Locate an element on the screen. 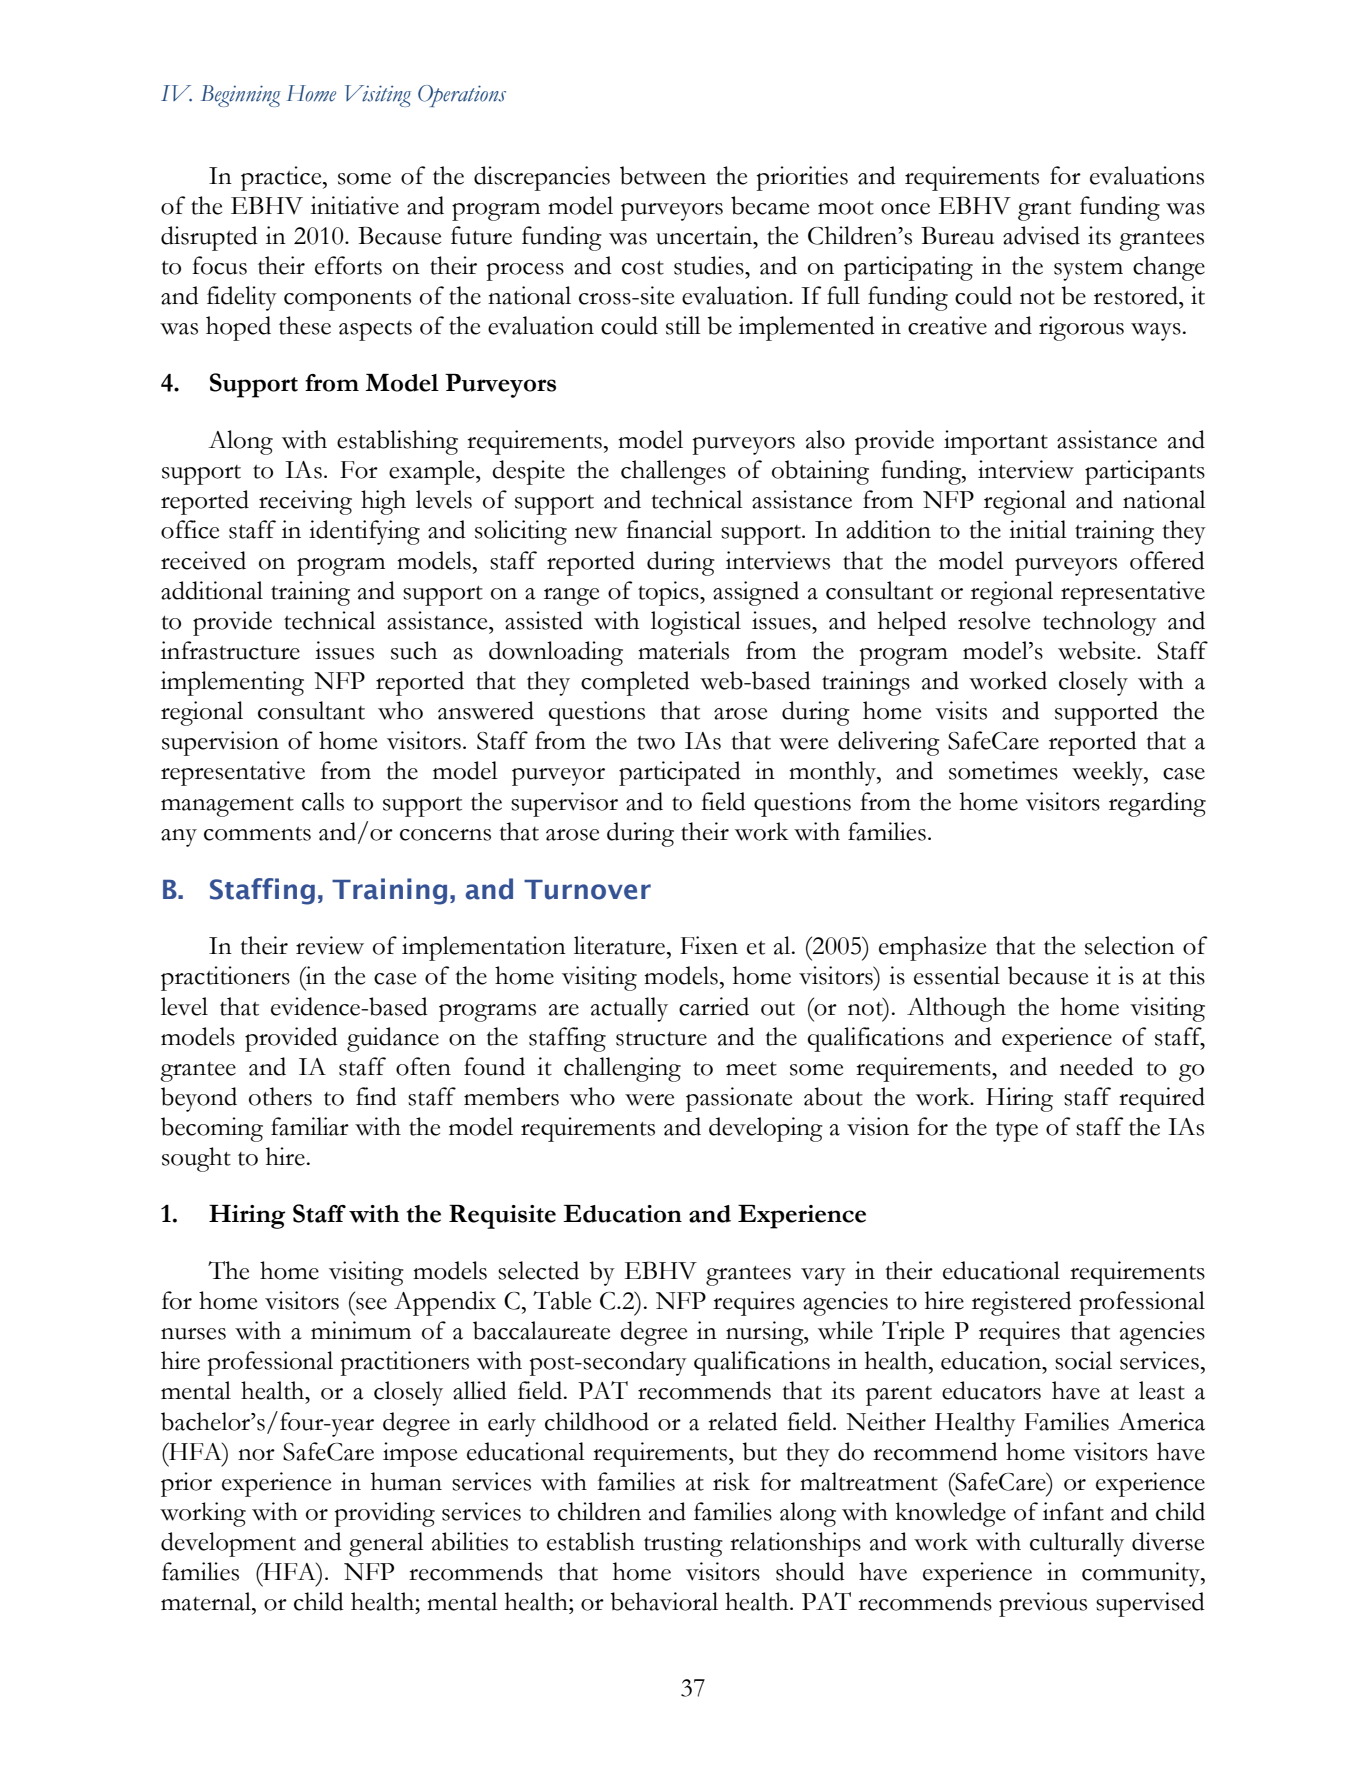  participated is located at coordinates (680, 773).
